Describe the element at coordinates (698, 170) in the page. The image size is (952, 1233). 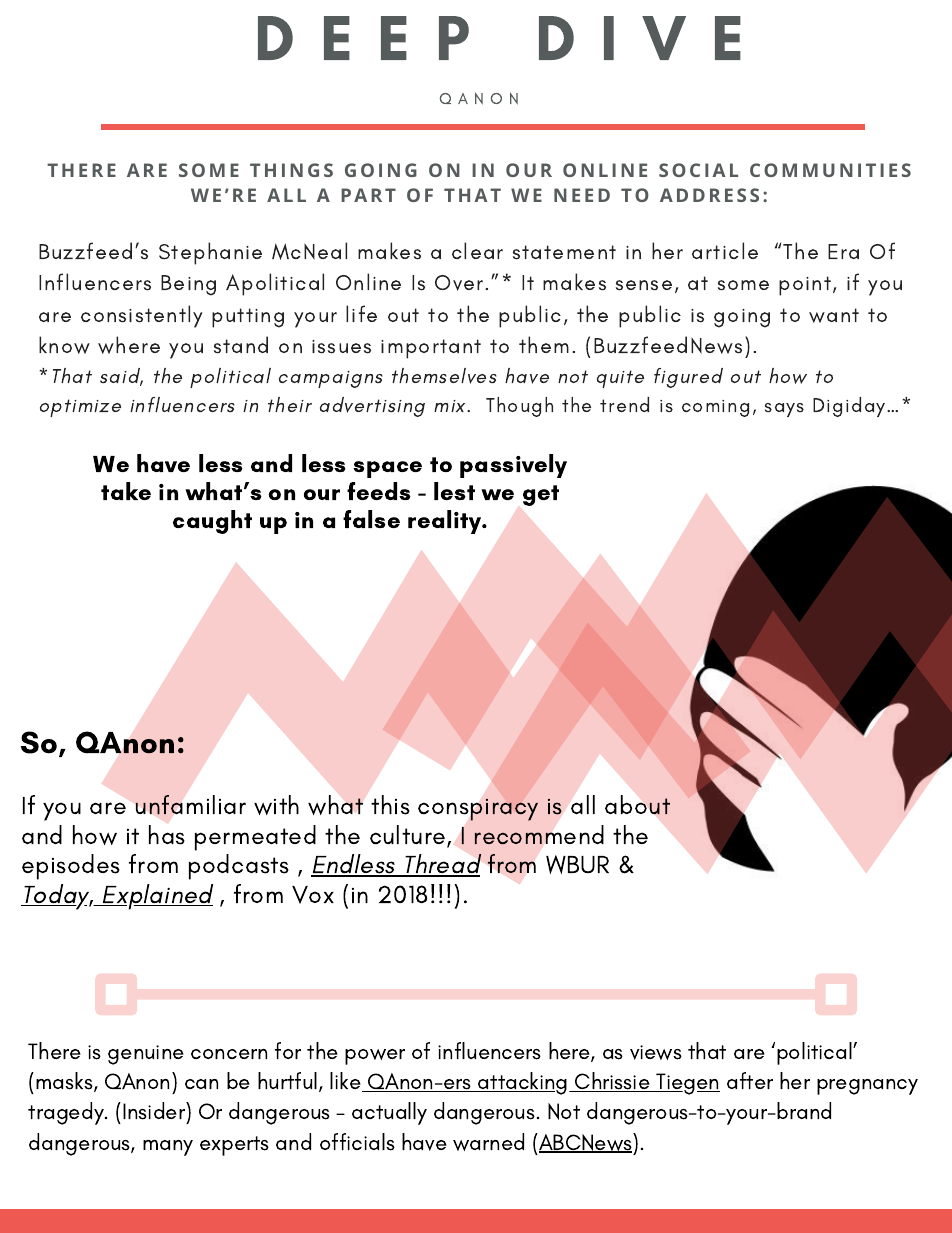
I see `SOCIAL` at that location.
